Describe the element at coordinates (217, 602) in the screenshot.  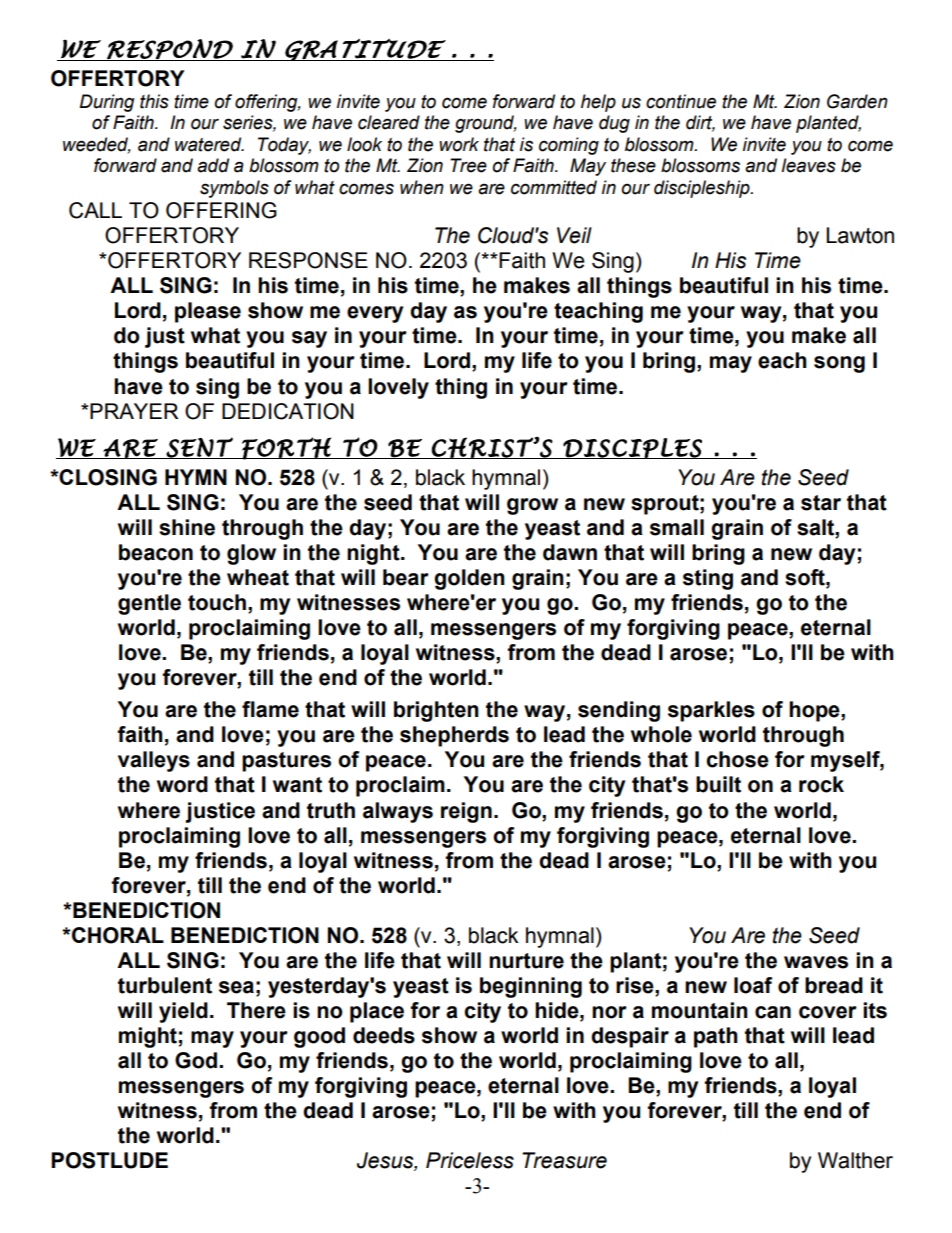
I see `touch` at that location.
